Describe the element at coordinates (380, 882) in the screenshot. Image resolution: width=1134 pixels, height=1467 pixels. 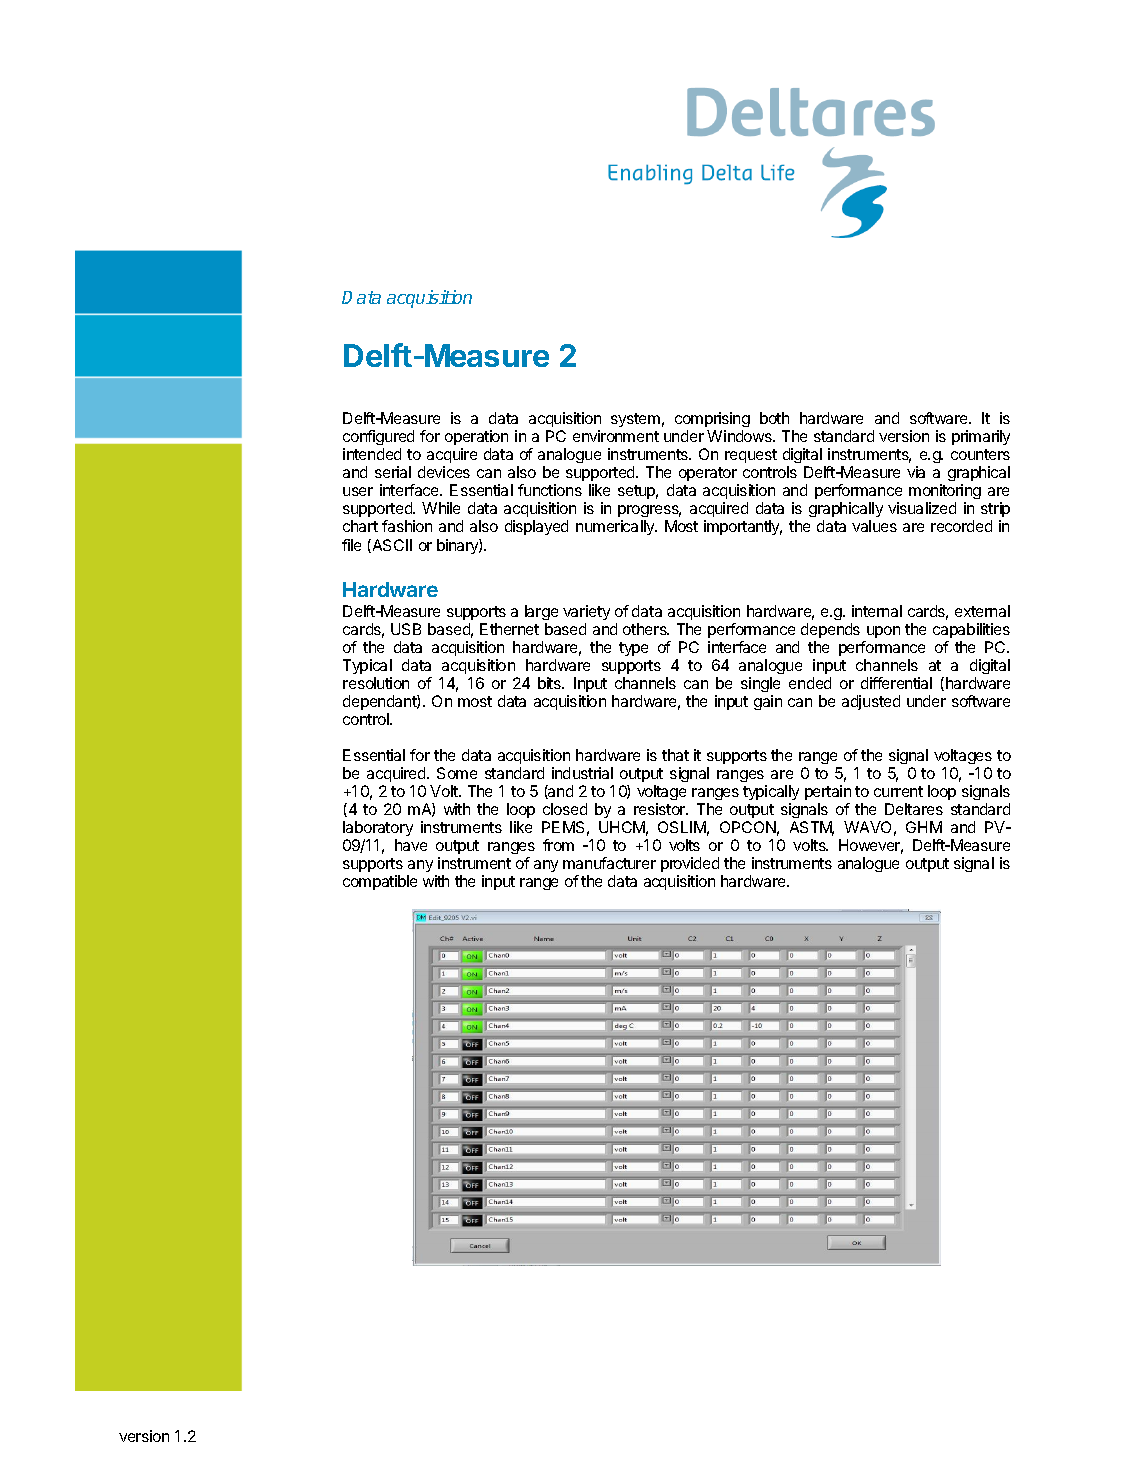
I see `compatible` at that location.
